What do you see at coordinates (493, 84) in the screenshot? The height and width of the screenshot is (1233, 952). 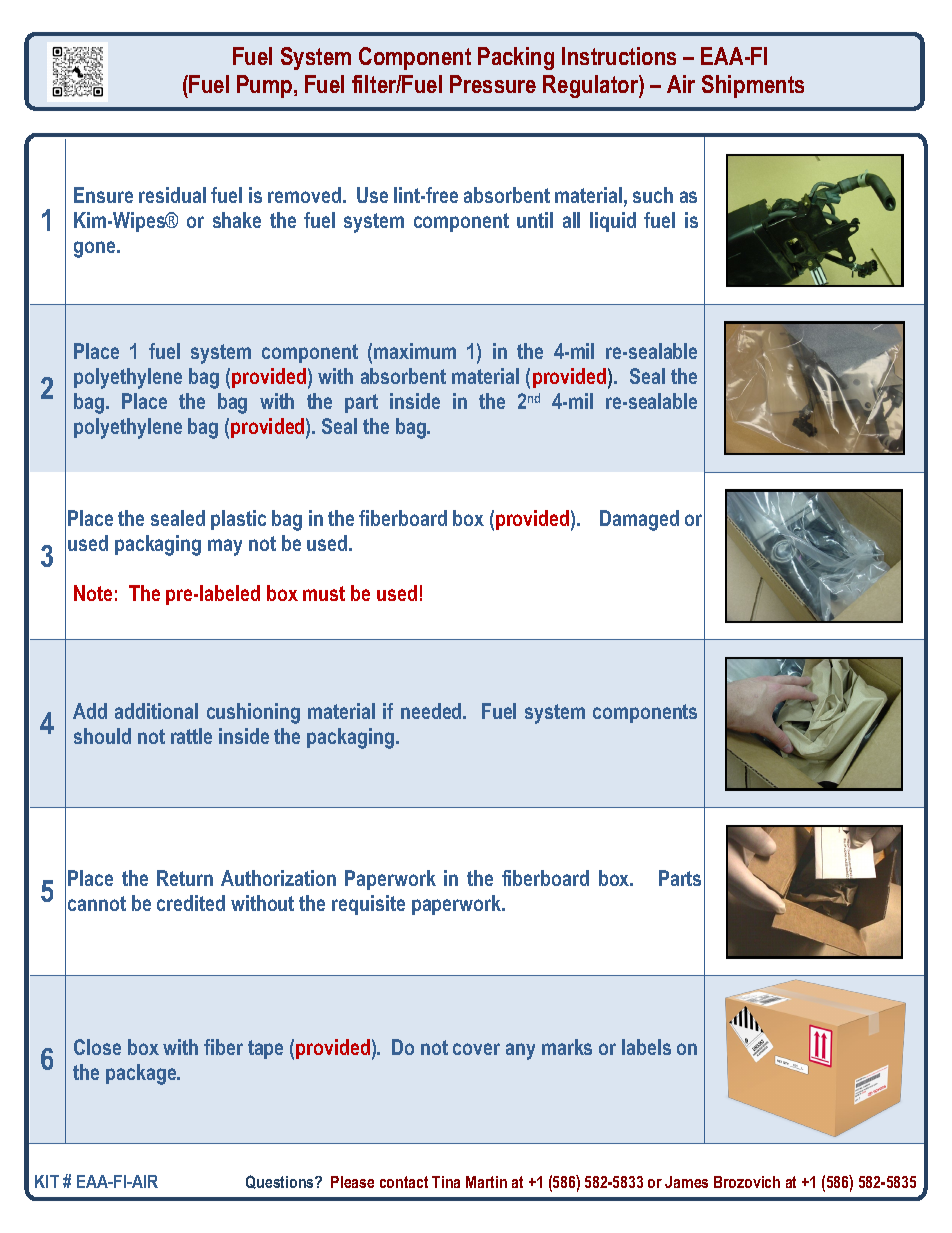 I see `Pressure` at bounding box center [493, 84].
